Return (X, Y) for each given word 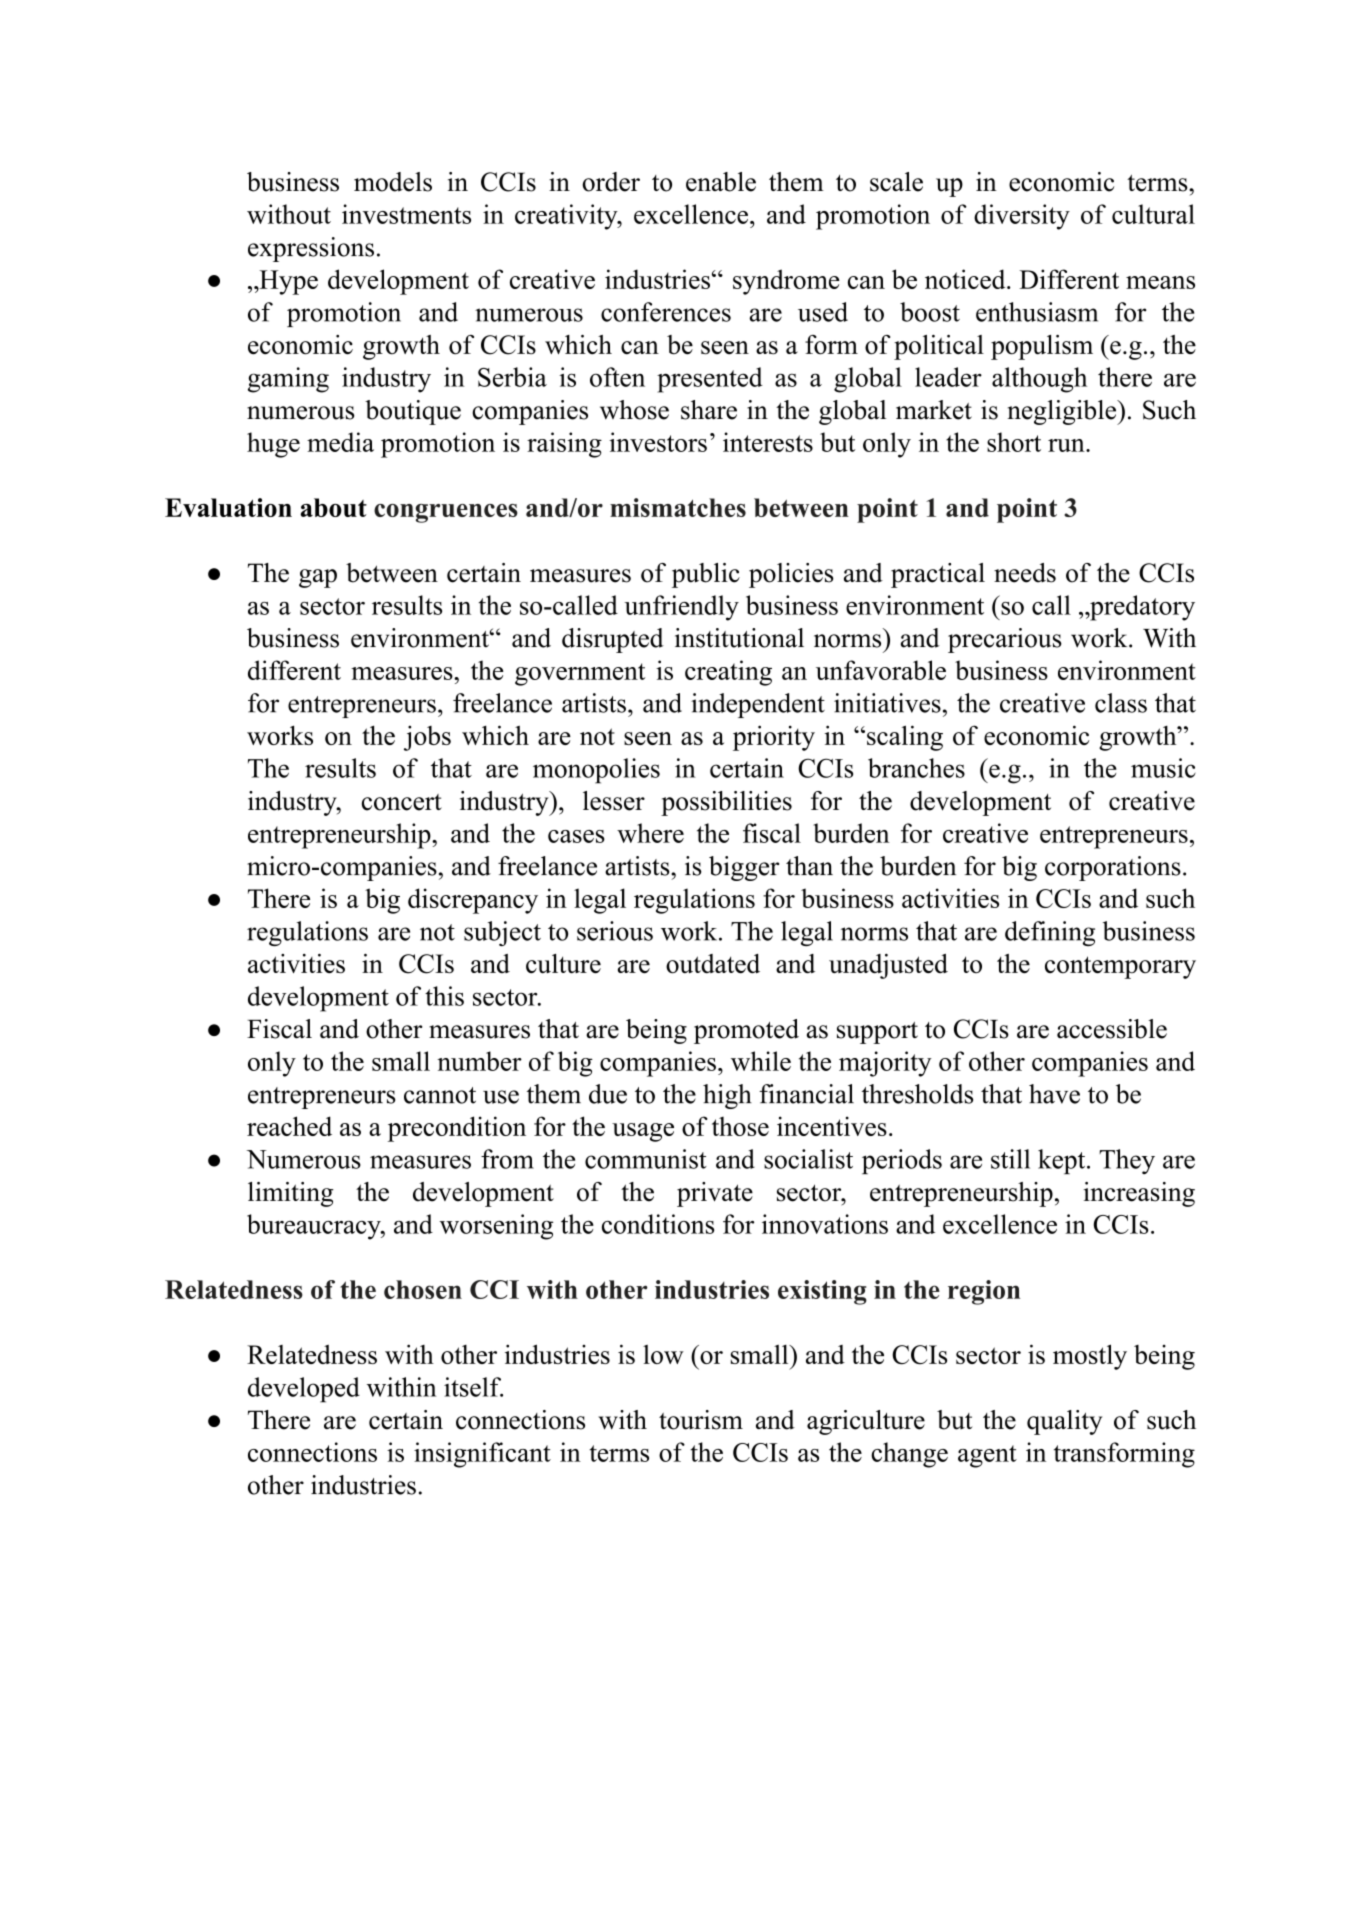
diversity (1022, 217)
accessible (1112, 1029)
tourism (701, 1420)
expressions (311, 249)
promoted (746, 1031)
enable (721, 182)
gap (318, 578)
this (444, 996)
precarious (1005, 640)
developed (304, 1390)
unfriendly (681, 608)
